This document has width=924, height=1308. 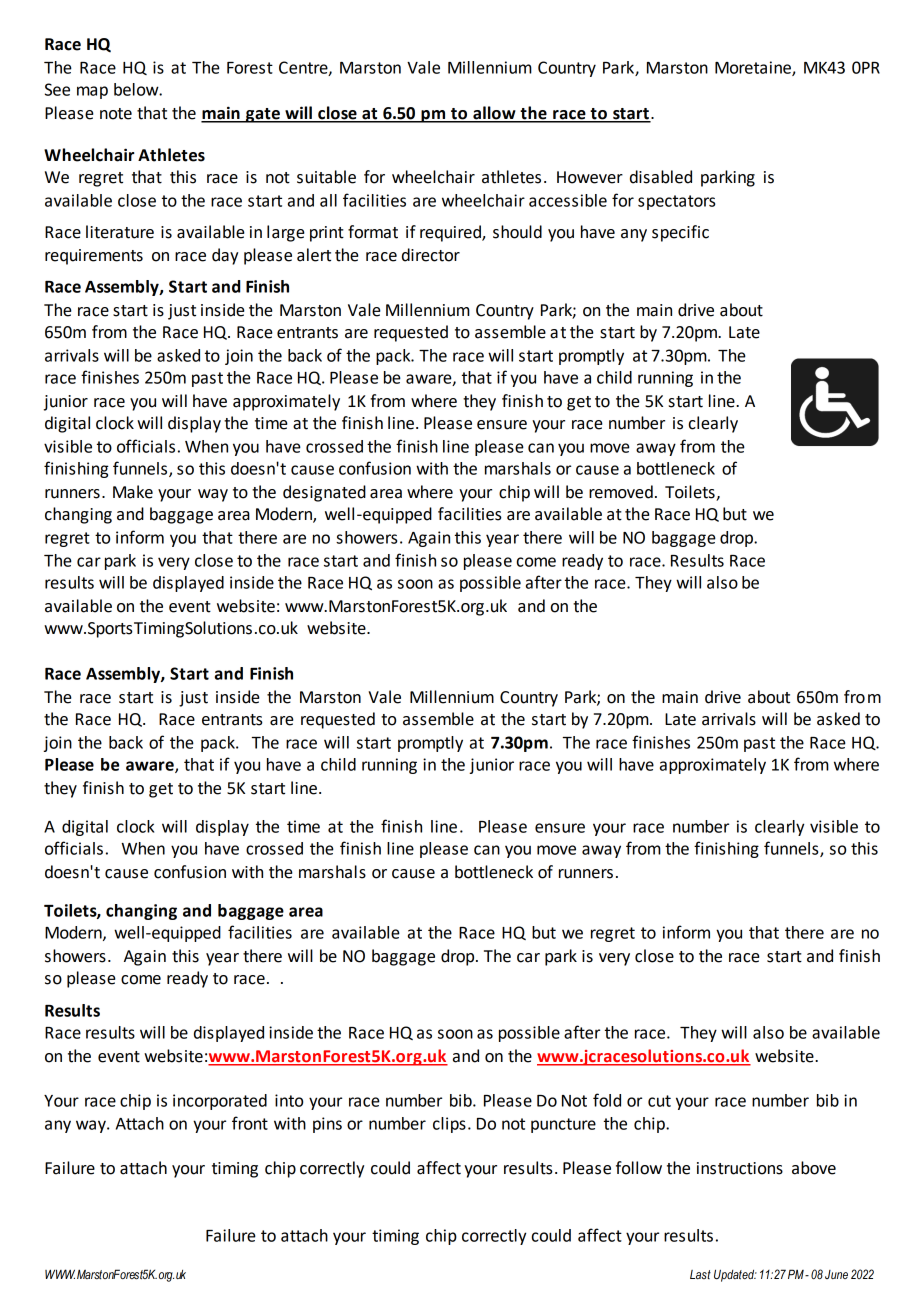 What do you see at coordinates (494, 114) in the document?
I see `allow` at bounding box center [494, 114].
